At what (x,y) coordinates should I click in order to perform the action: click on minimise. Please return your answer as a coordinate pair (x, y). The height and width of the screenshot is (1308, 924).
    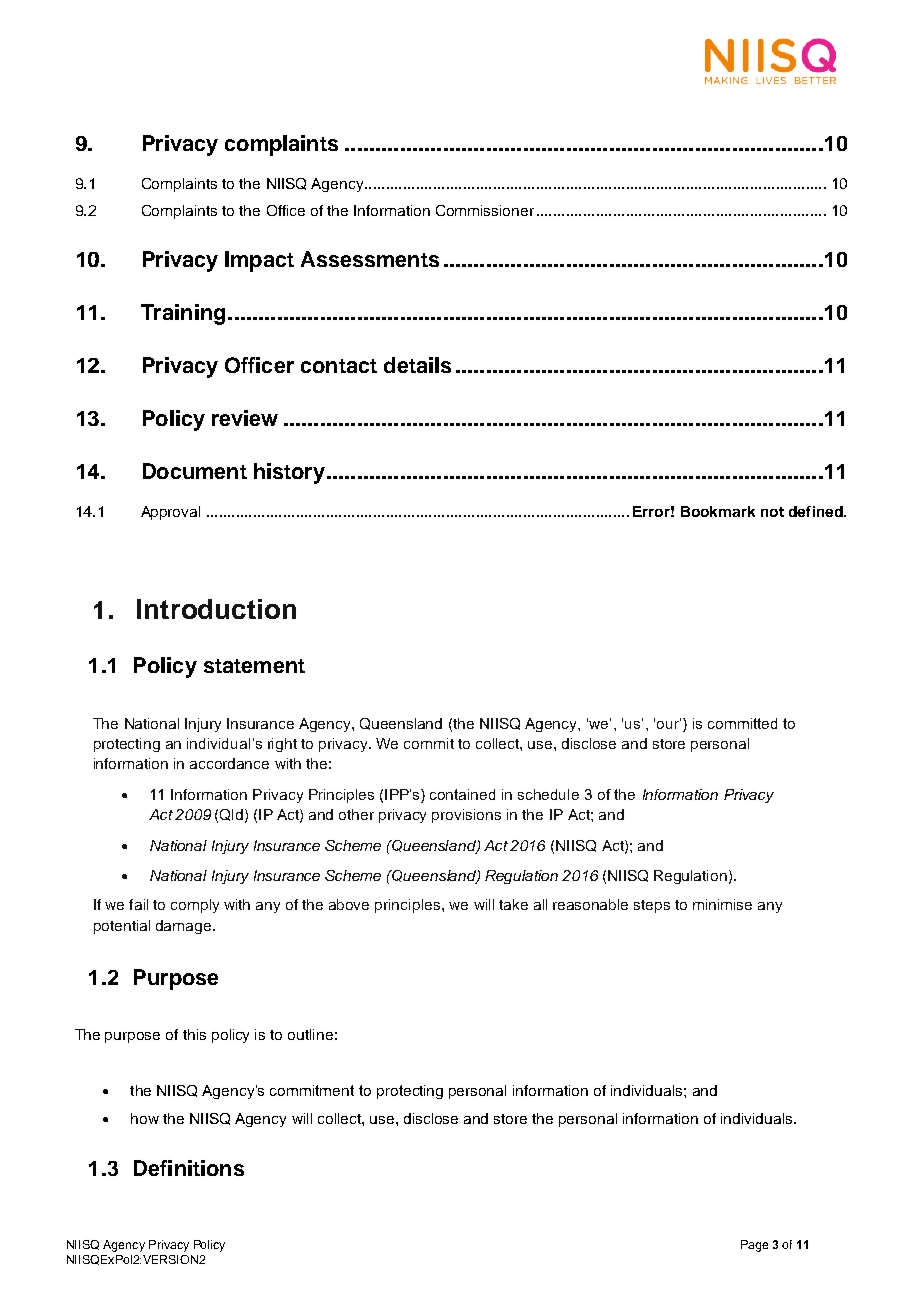
    Looking at the image, I should click on (722, 904).
